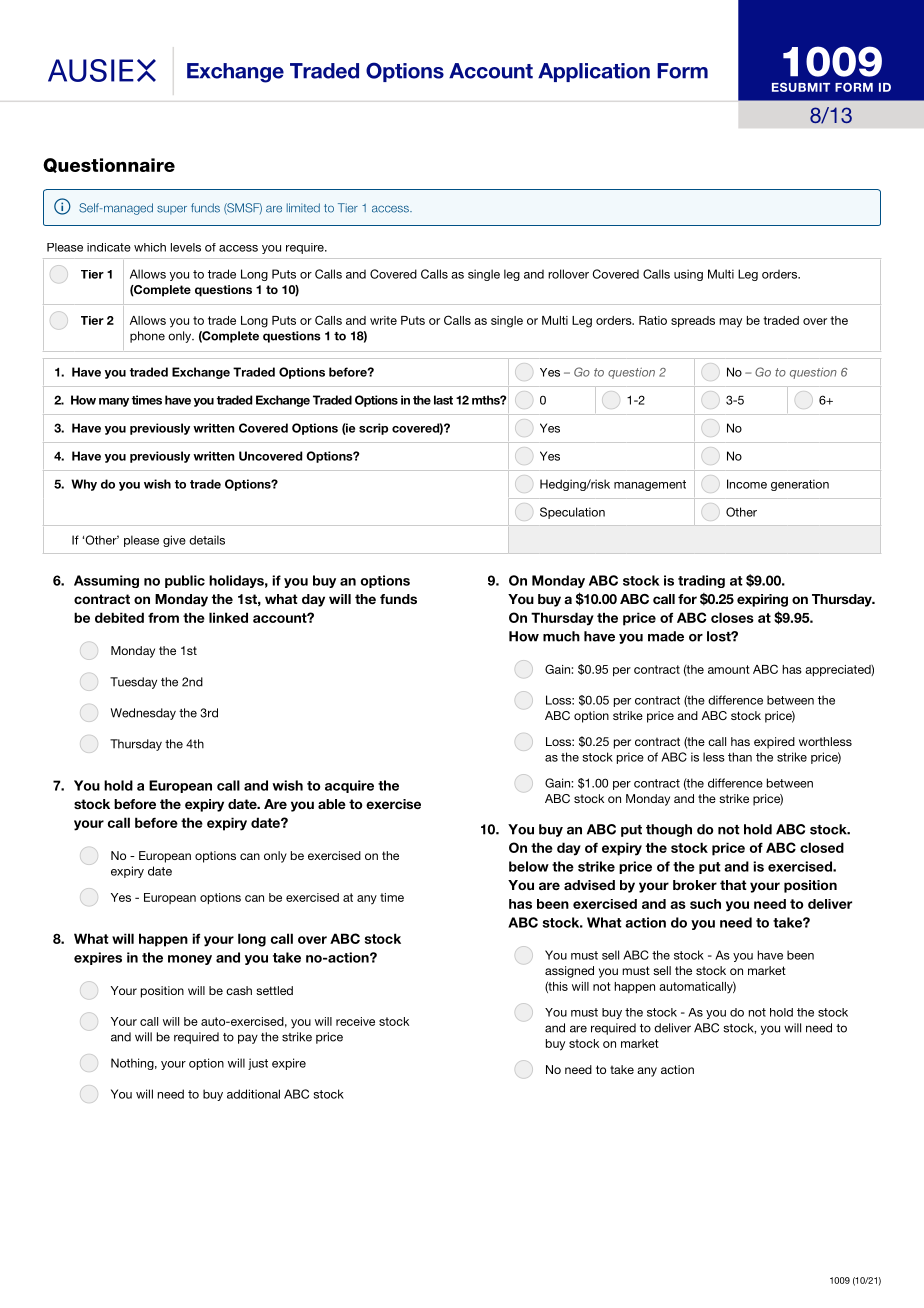 This screenshot has height=1308, width=924. I want to click on much, so click(561, 636).
